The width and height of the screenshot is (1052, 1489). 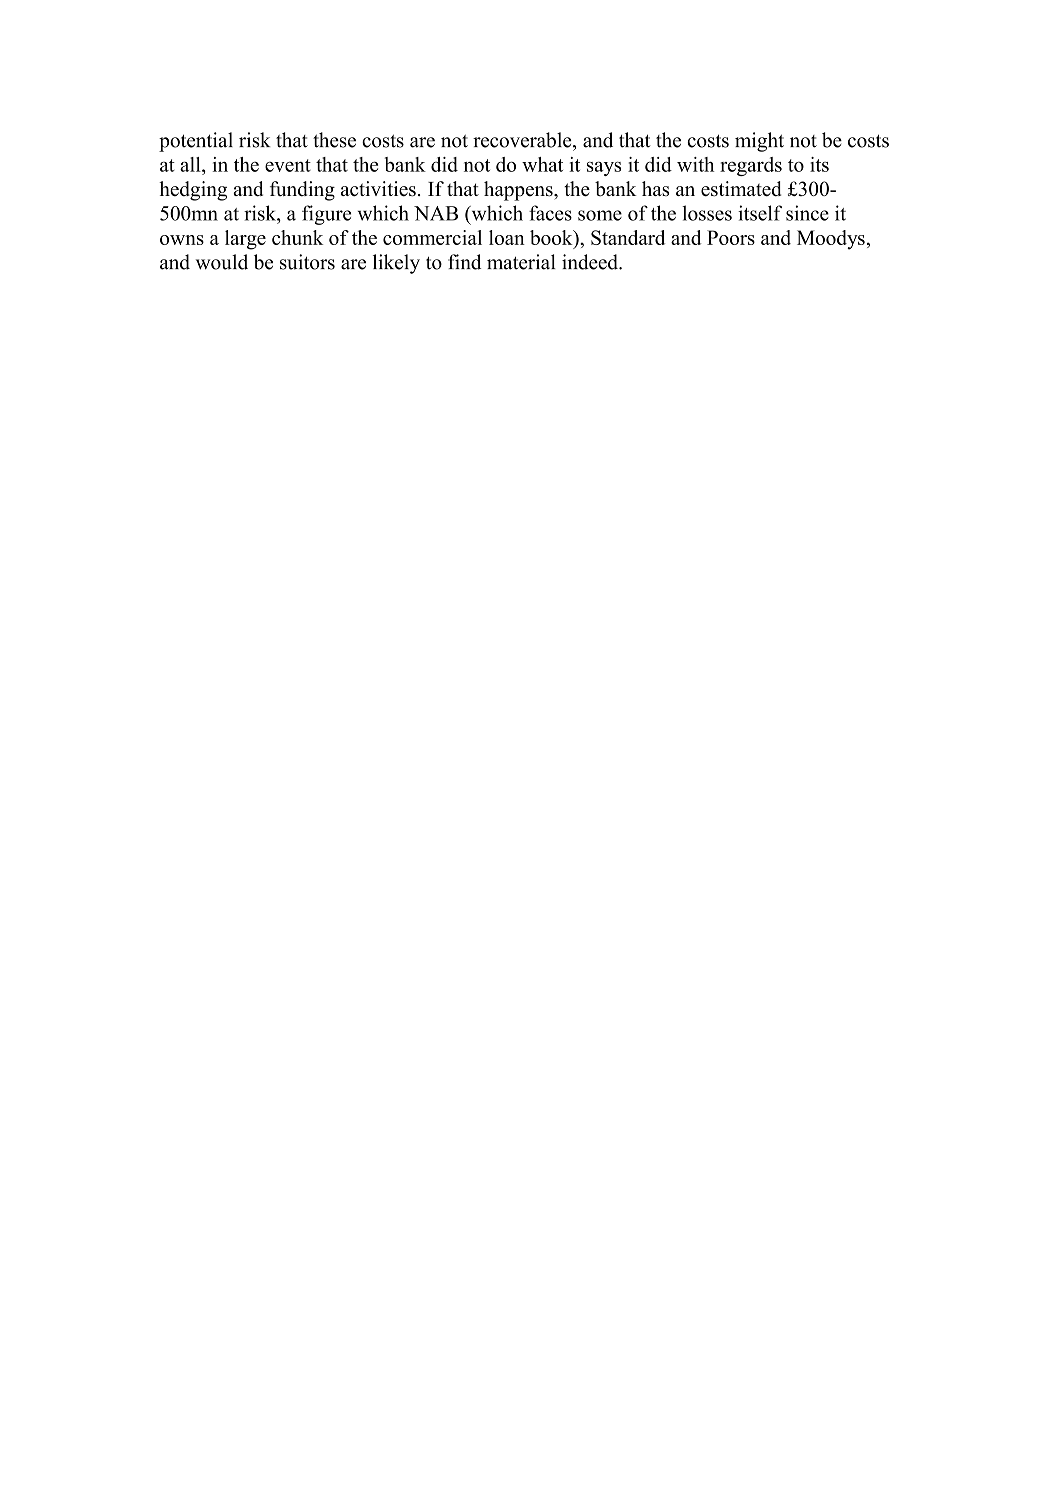 I want to click on funding, so click(x=302, y=191).
